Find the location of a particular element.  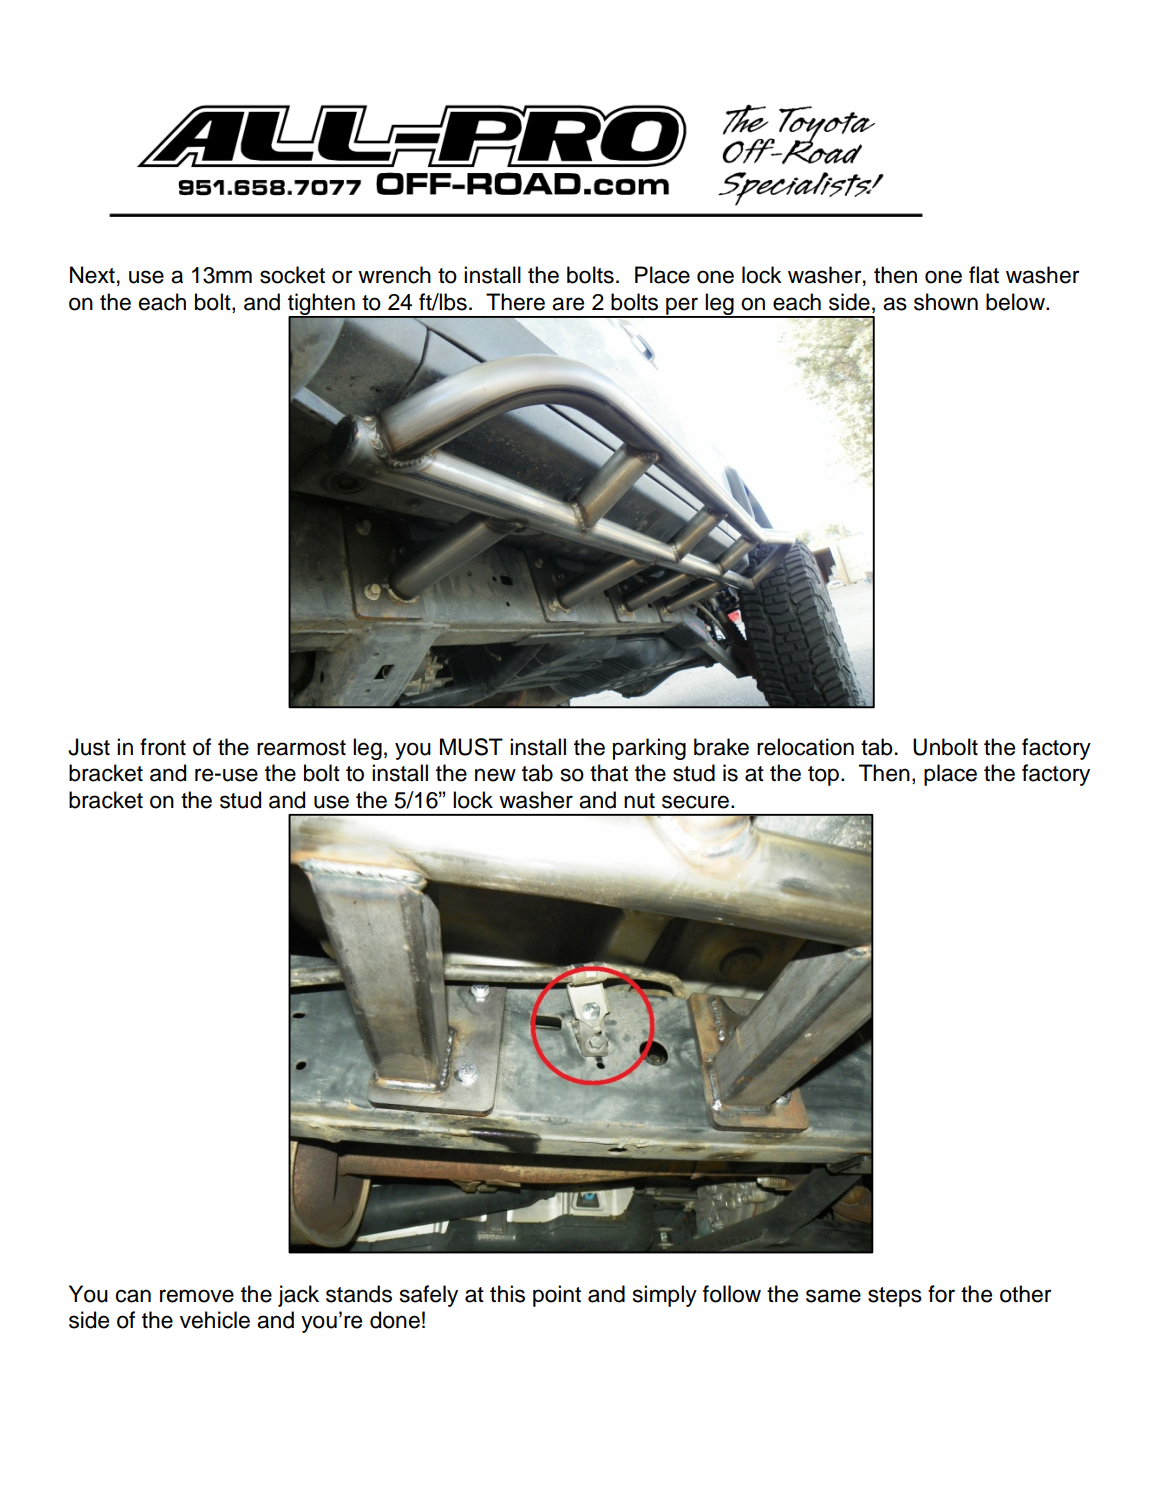

remove is located at coordinates (197, 1296).
